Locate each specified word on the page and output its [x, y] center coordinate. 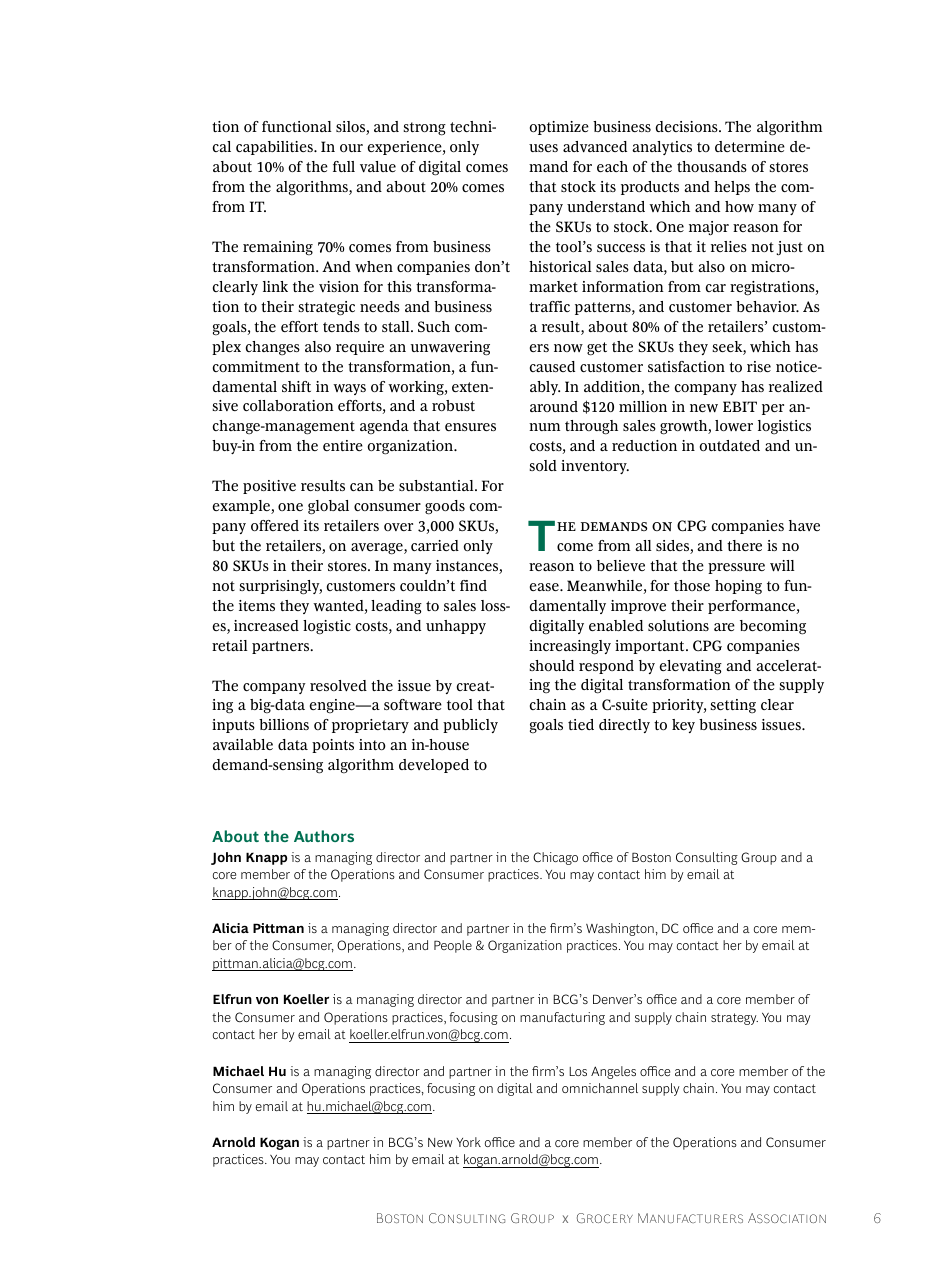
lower [734, 425]
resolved [338, 686]
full [344, 166]
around [554, 406]
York [468, 1142]
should [551, 665]
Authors [324, 836]
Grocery [605, 1218]
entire [343, 445]
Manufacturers [690, 1218]
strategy [734, 1019]
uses [543, 148]
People [453, 946]
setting [733, 706]
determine [750, 146]
